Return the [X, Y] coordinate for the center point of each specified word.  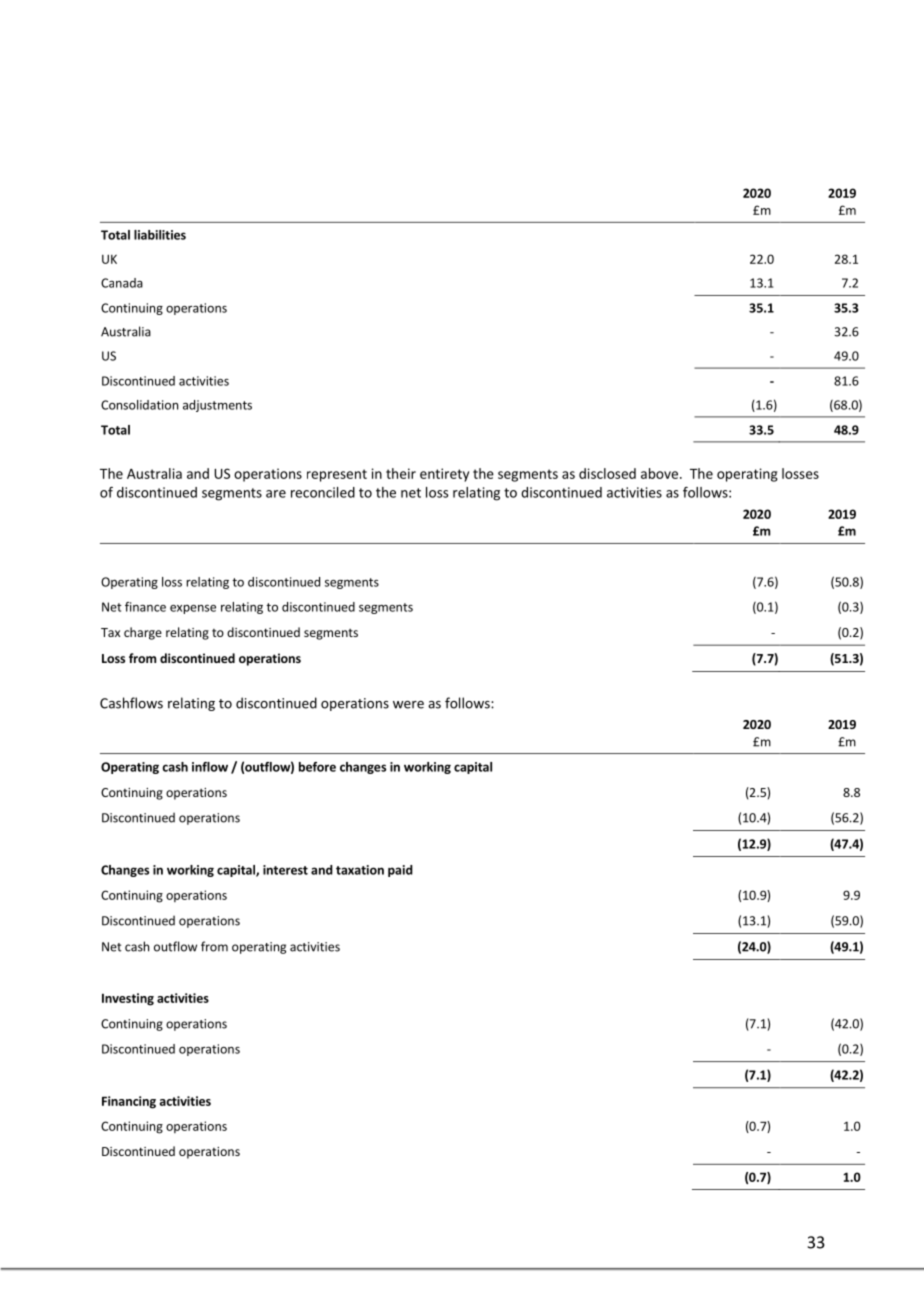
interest [285, 870]
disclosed [607, 473]
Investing [128, 999]
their [401, 473]
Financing [129, 1102]
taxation [360, 870]
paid [400, 871]
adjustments [217, 406]
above [661, 473]
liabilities [160, 235]
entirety [444, 475]
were [408, 705]
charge [143, 633]
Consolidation [139, 405]
